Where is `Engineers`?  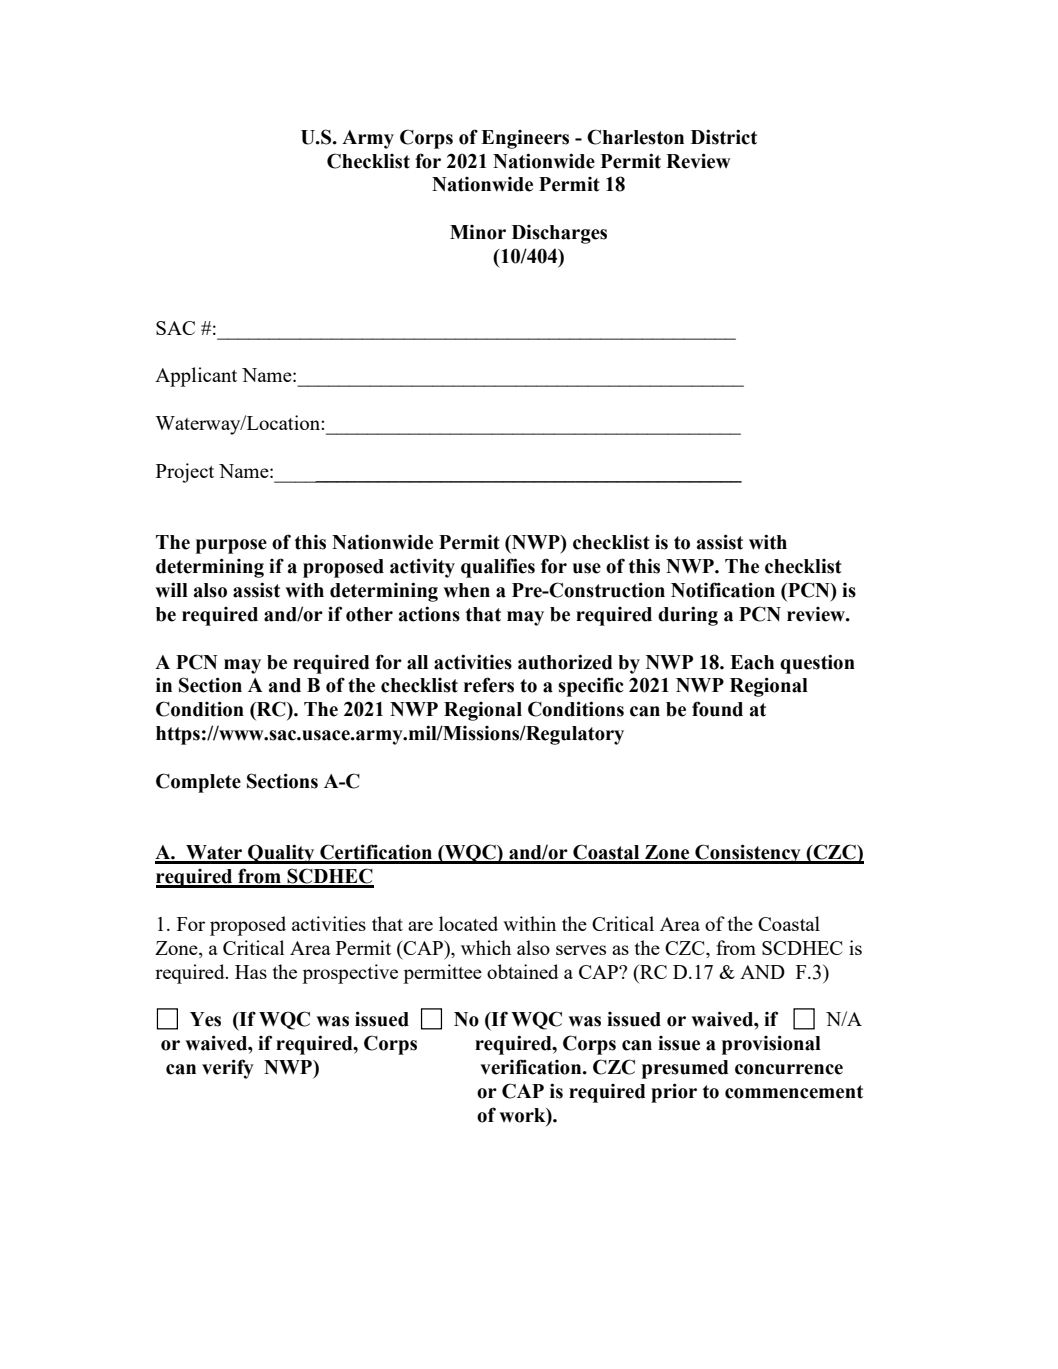 Engineers is located at coordinates (525, 139).
